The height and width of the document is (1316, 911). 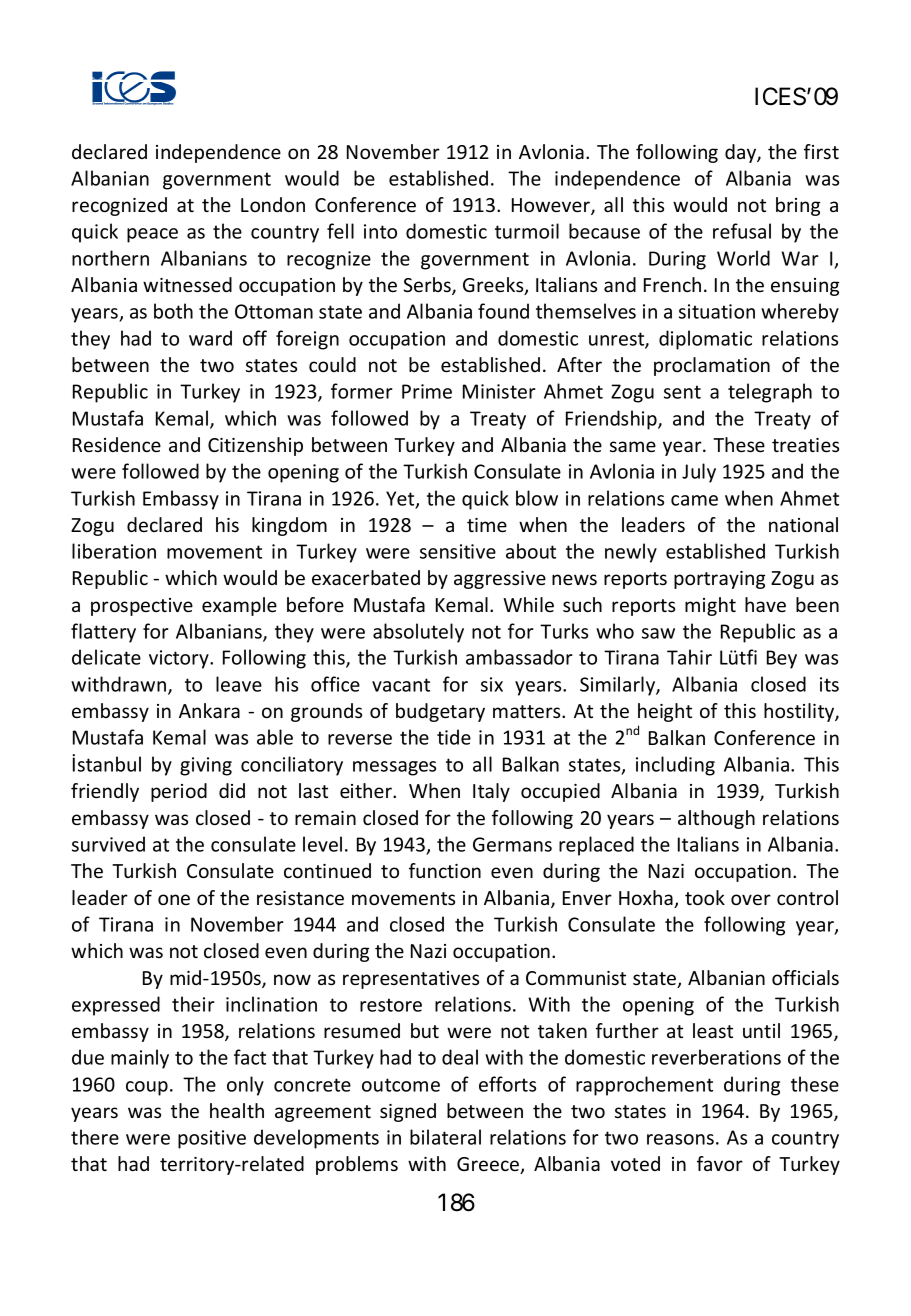 What do you see at coordinates (212, 1139) in the document?
I see `positive` at bounding box center [212, 1139].
